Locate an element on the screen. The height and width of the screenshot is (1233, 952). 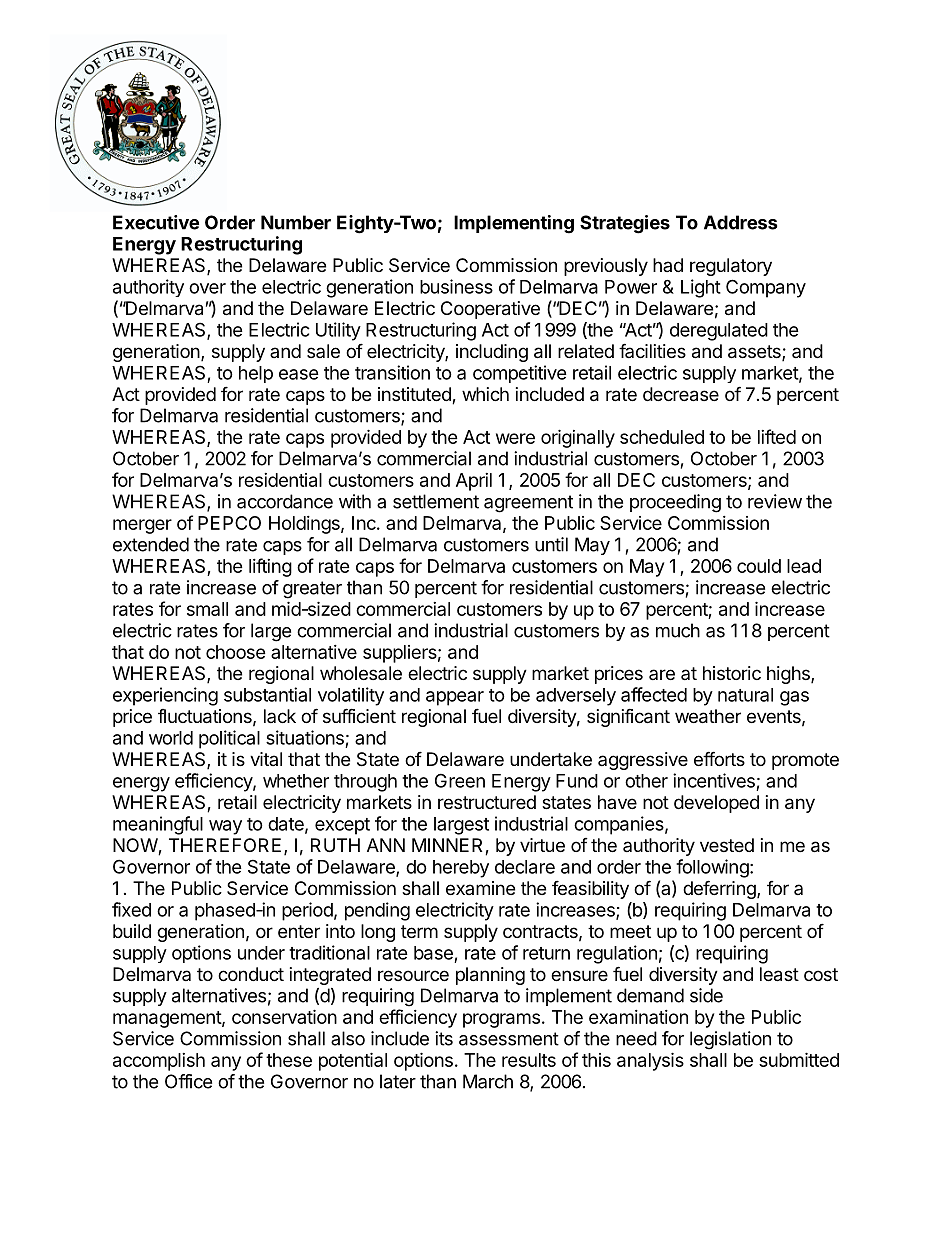
Executive is located at coordinates (156, 222).
